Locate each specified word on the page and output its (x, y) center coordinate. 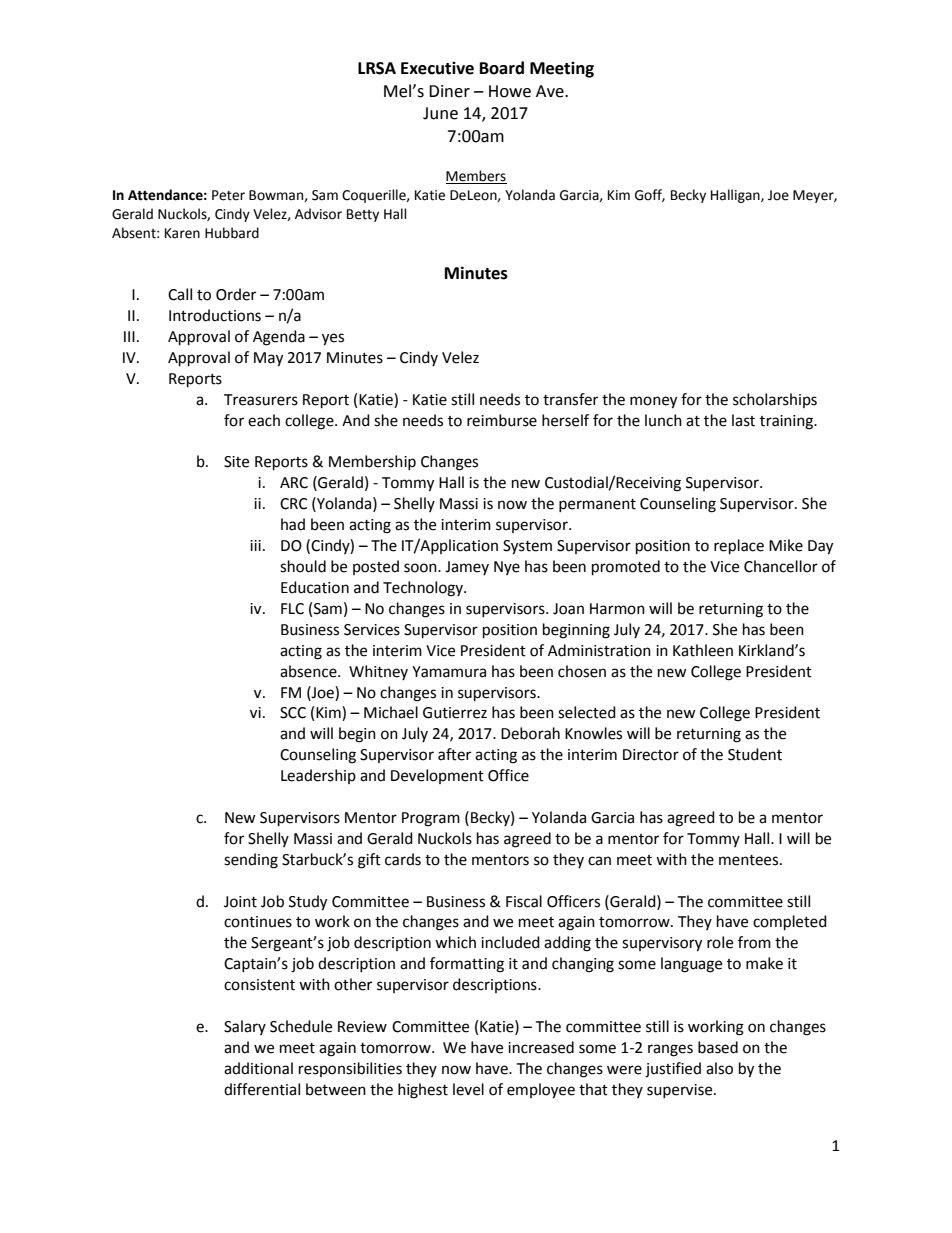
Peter (228, 195)
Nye (507, 568)
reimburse (502, 420)
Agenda (279, 338)
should (303, 566)
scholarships (775, 400)
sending (251, 861)
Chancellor (781, 566)
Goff (650, 195)
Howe (510, 91)
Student (755, 754)
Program (431, 819)
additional (258, 1068)
